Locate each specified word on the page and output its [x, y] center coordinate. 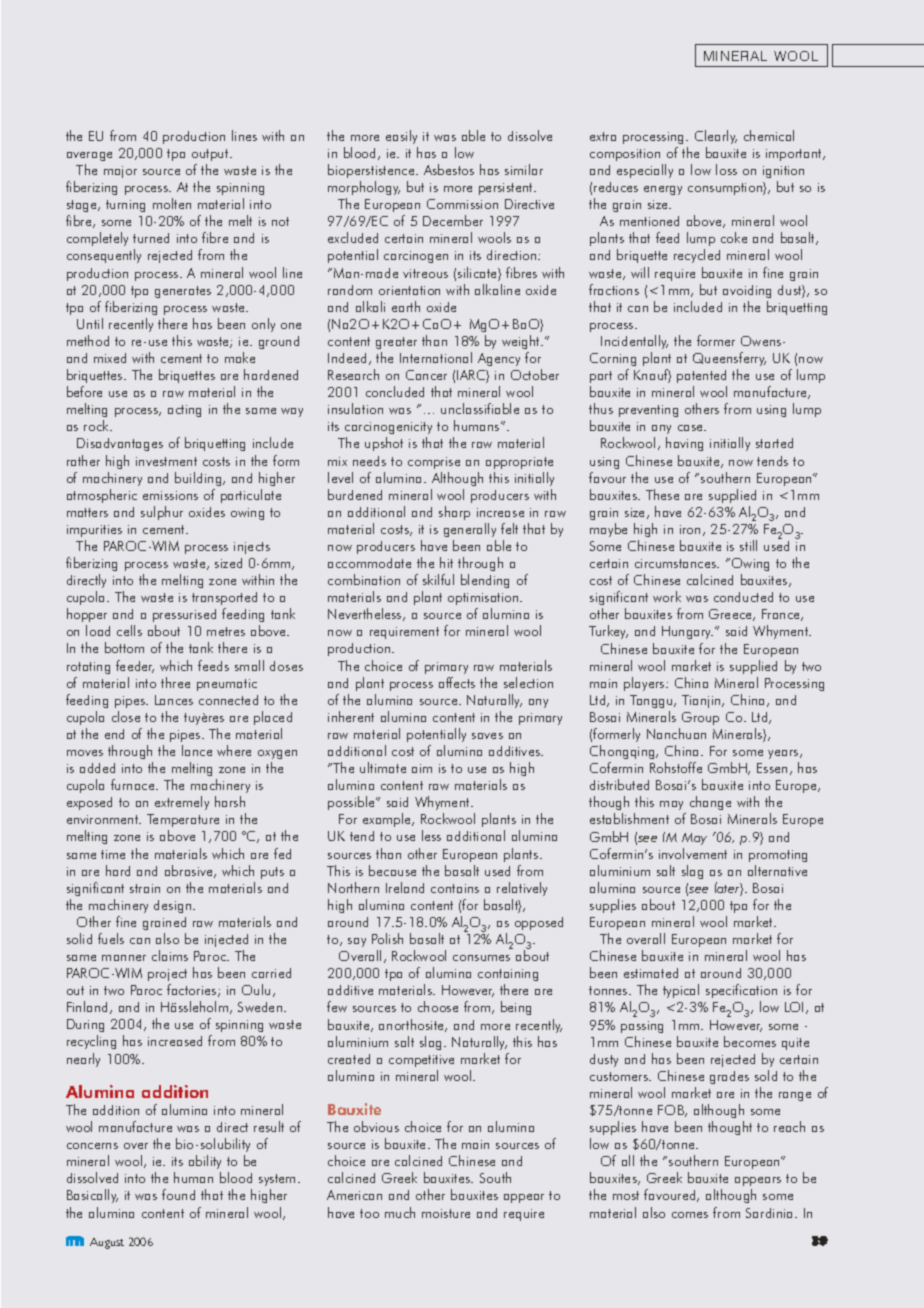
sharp [454, 513]
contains [455, 888]
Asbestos [449, 169]
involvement [693, 853]
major [120, 172]
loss [726, 169]
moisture [446, 1213]
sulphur [162, 513]
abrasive [190, 871]
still [748, 545]
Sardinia [771, 1213]
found [178, 1194]
